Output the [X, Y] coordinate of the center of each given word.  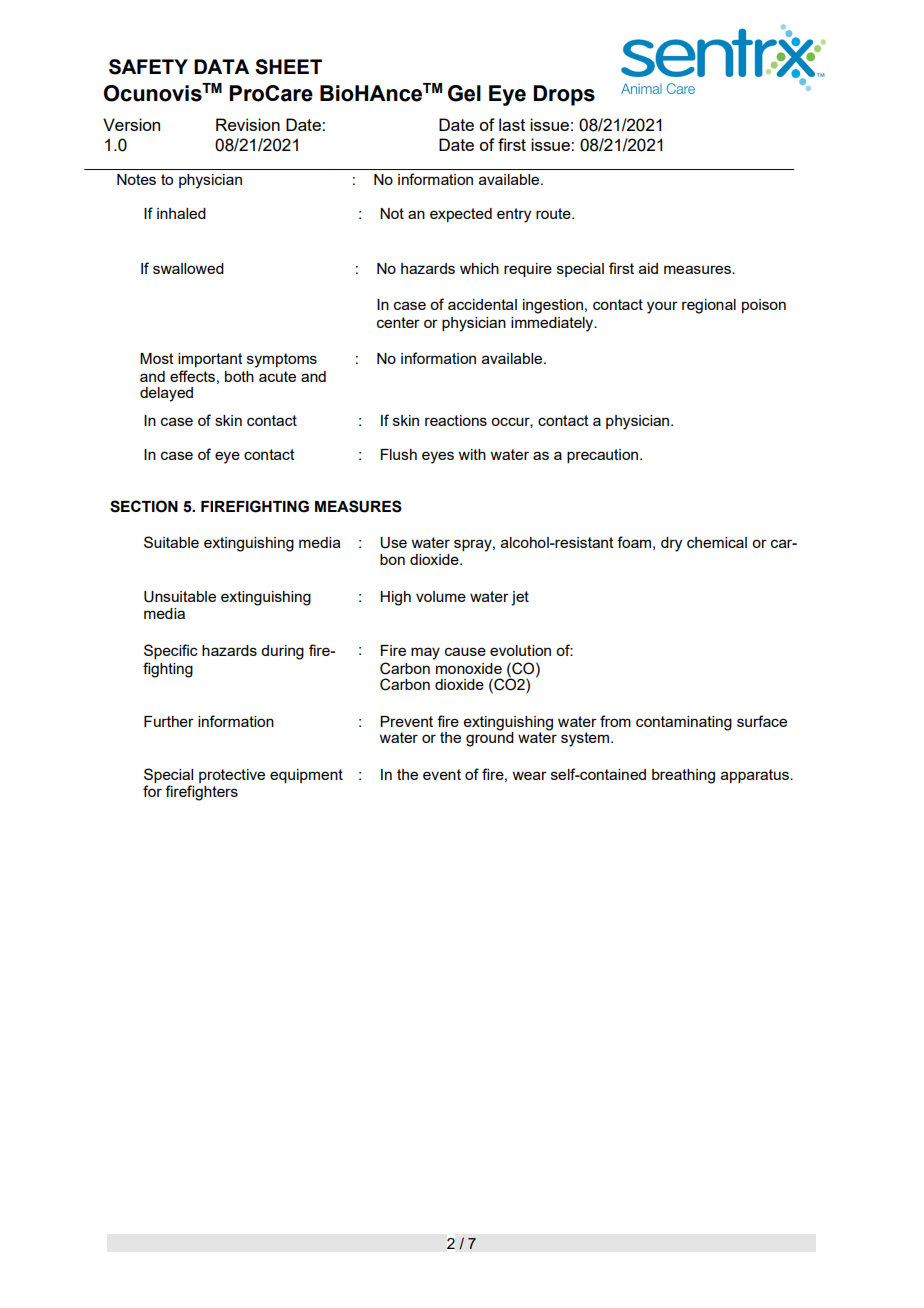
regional [709, 306]
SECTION [144, 506]
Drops [564, 95]
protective [232, 776]
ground [490, 738]
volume [441, 596]
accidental [482, 304]
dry [671, 544]
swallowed [188, 268]
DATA [221, 66]
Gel [464, 93]
